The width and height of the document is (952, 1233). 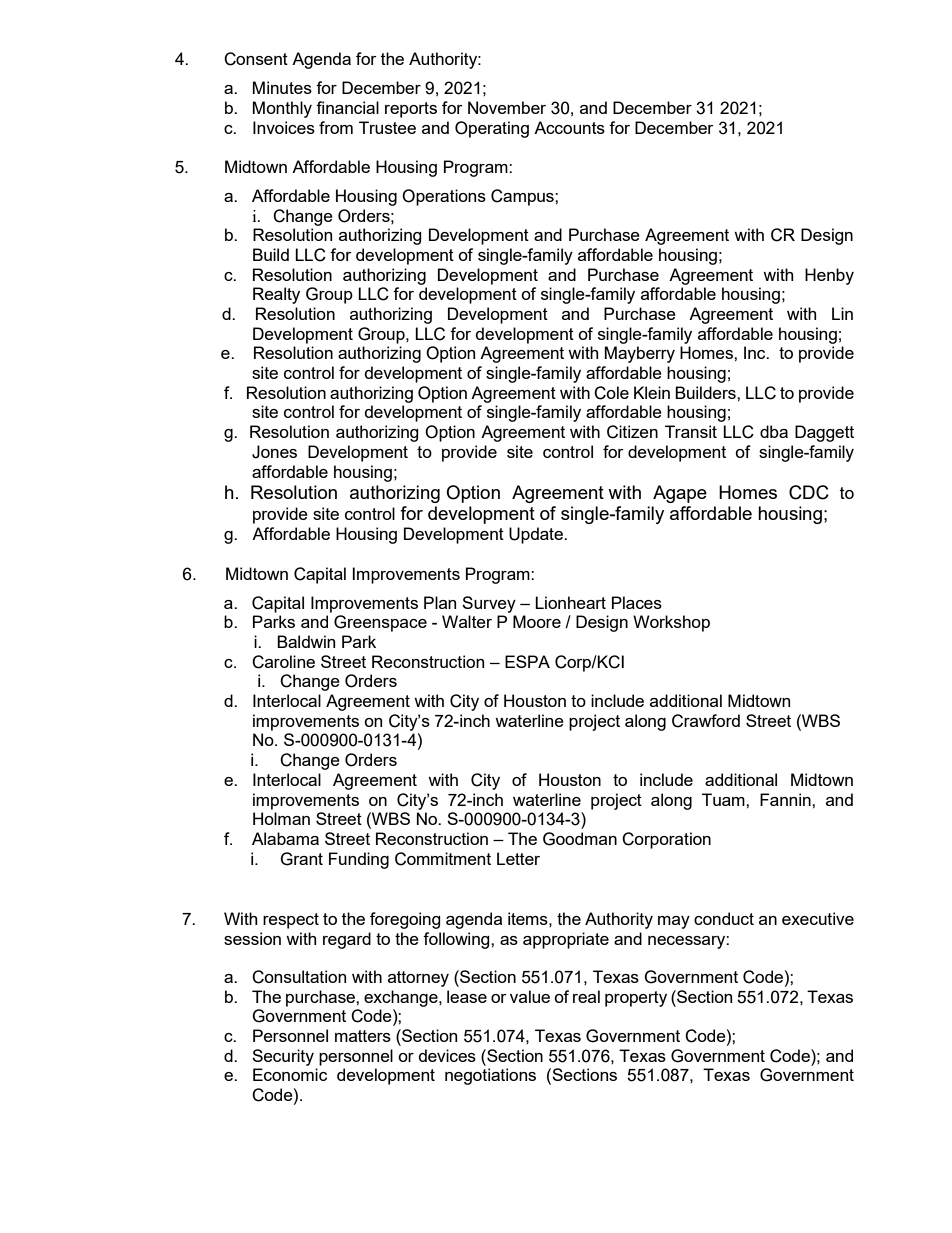 I want to click on Campus, so click(x=523, y=197).
